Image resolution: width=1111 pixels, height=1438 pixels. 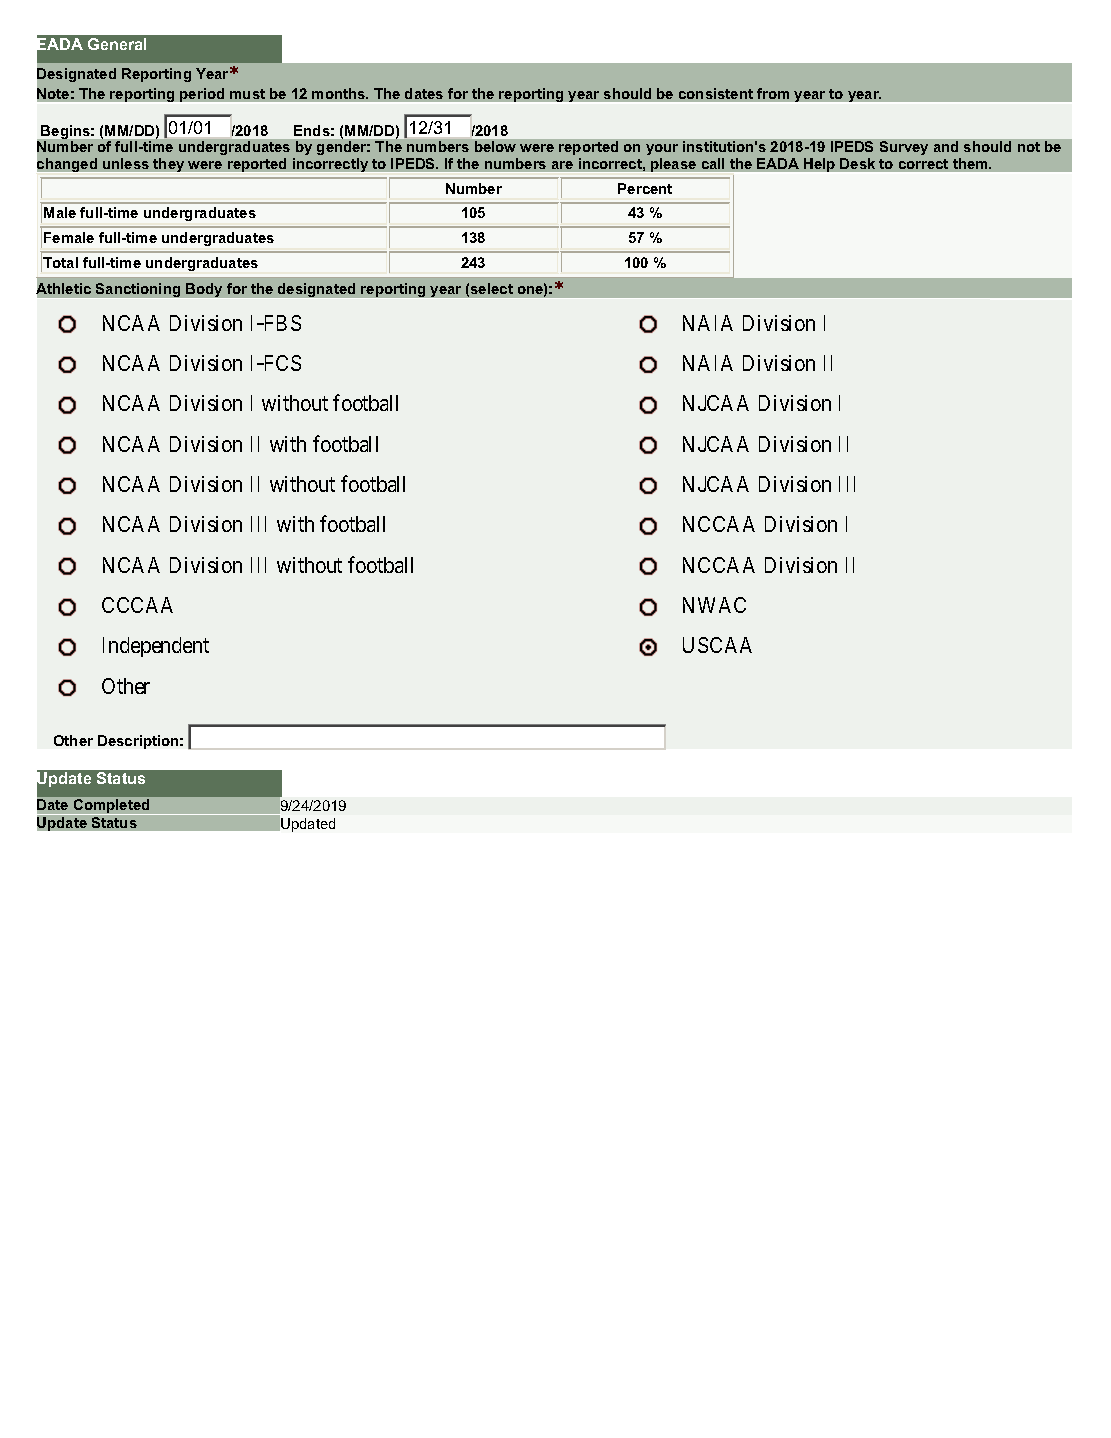 What do you see at coordinates (247, 94) in the page?
I see `must` at bounding box center [247, 94].
